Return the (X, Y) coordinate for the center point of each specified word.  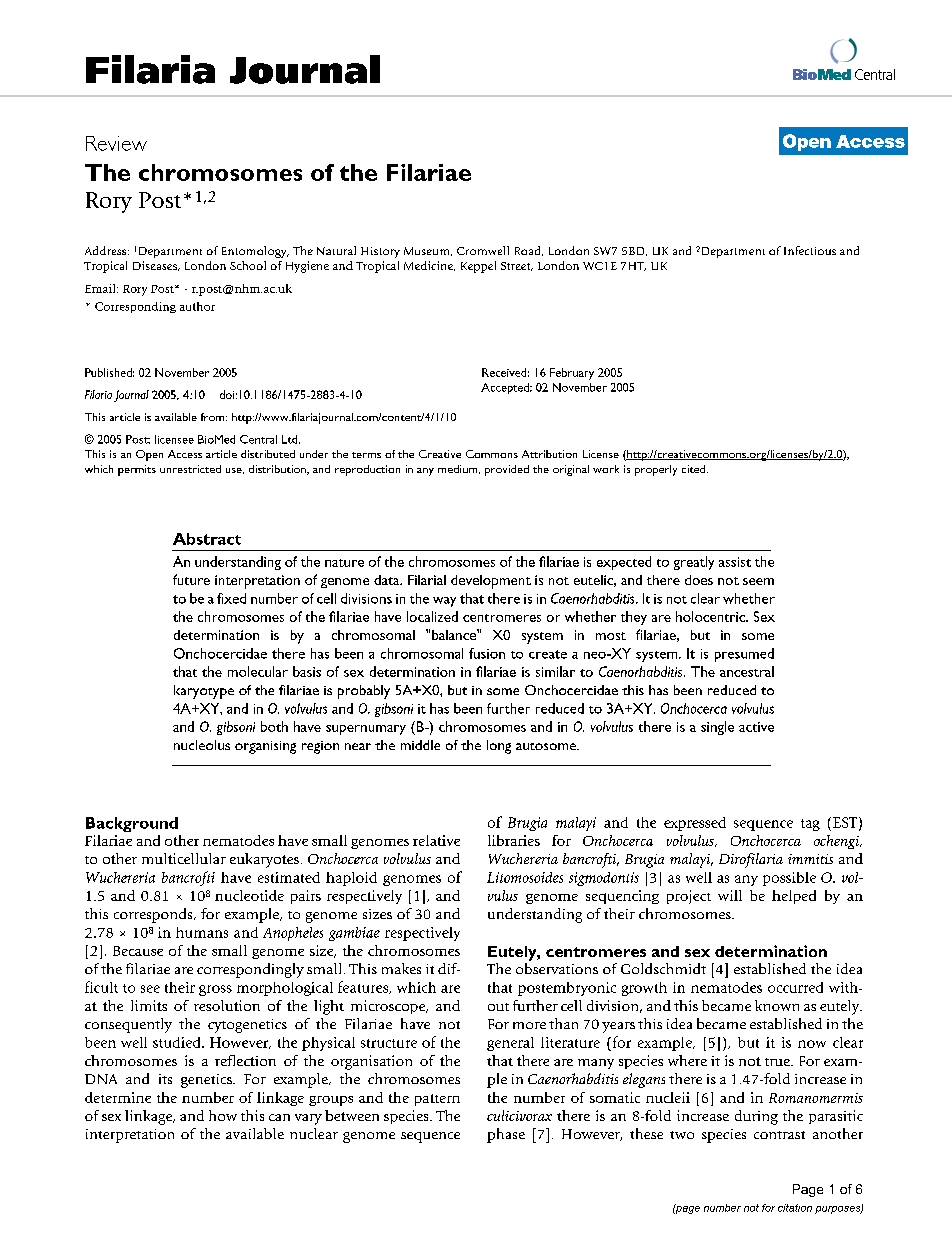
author (197, 306)
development (491, 582)
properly (656, 470)
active (756, 727)
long (499, 747)
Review (116, 143)
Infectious (810, 250)
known (777, 1005)
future (191, 579)
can (279, 1117)
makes (401, 968)
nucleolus (202, 745)
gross (215, 990)
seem (758, 581)
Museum (428, 251)
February (572, 374)
